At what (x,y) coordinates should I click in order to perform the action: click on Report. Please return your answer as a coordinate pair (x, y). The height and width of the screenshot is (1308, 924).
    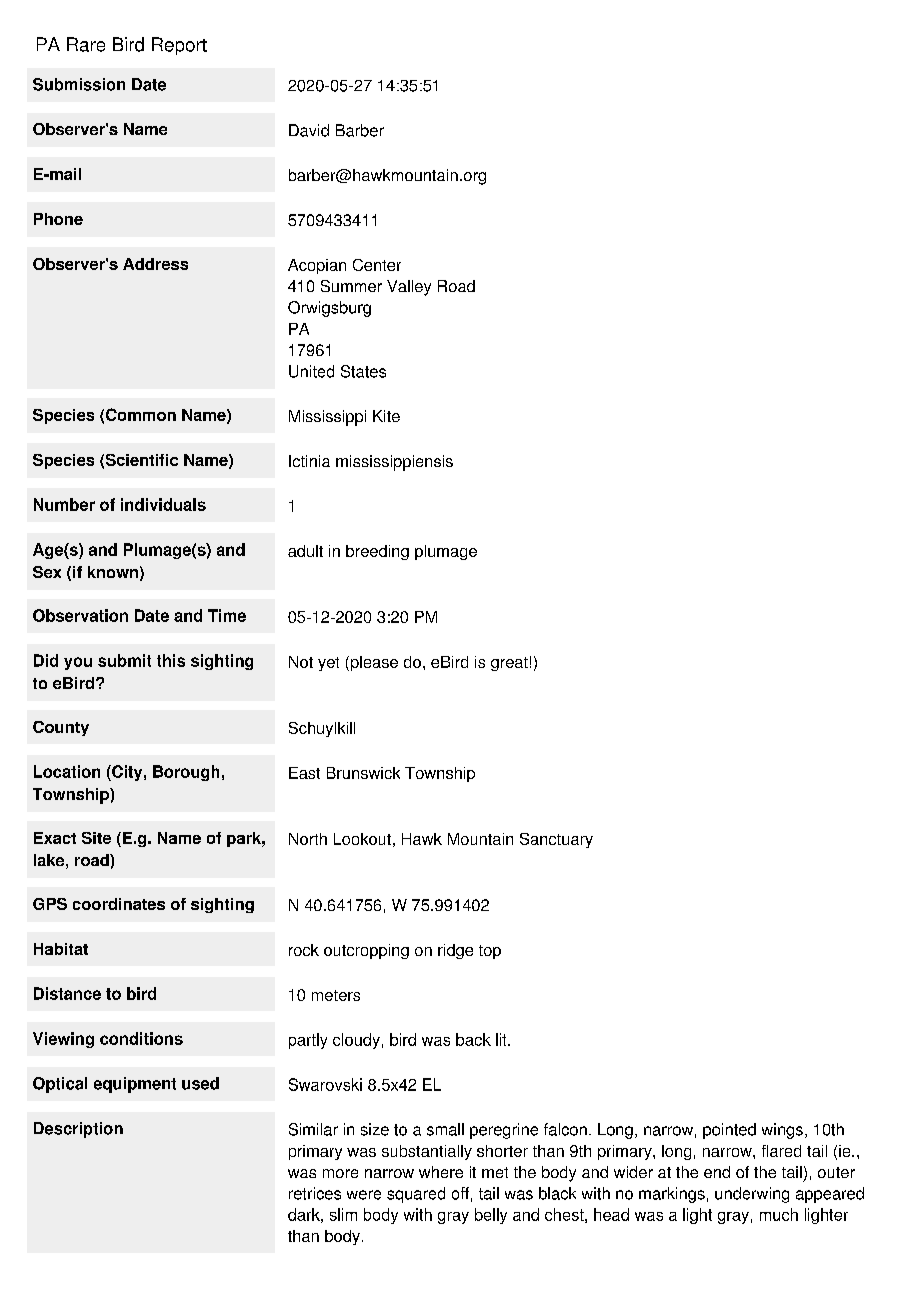
    Looking at the image, I should click on (179, 46).
